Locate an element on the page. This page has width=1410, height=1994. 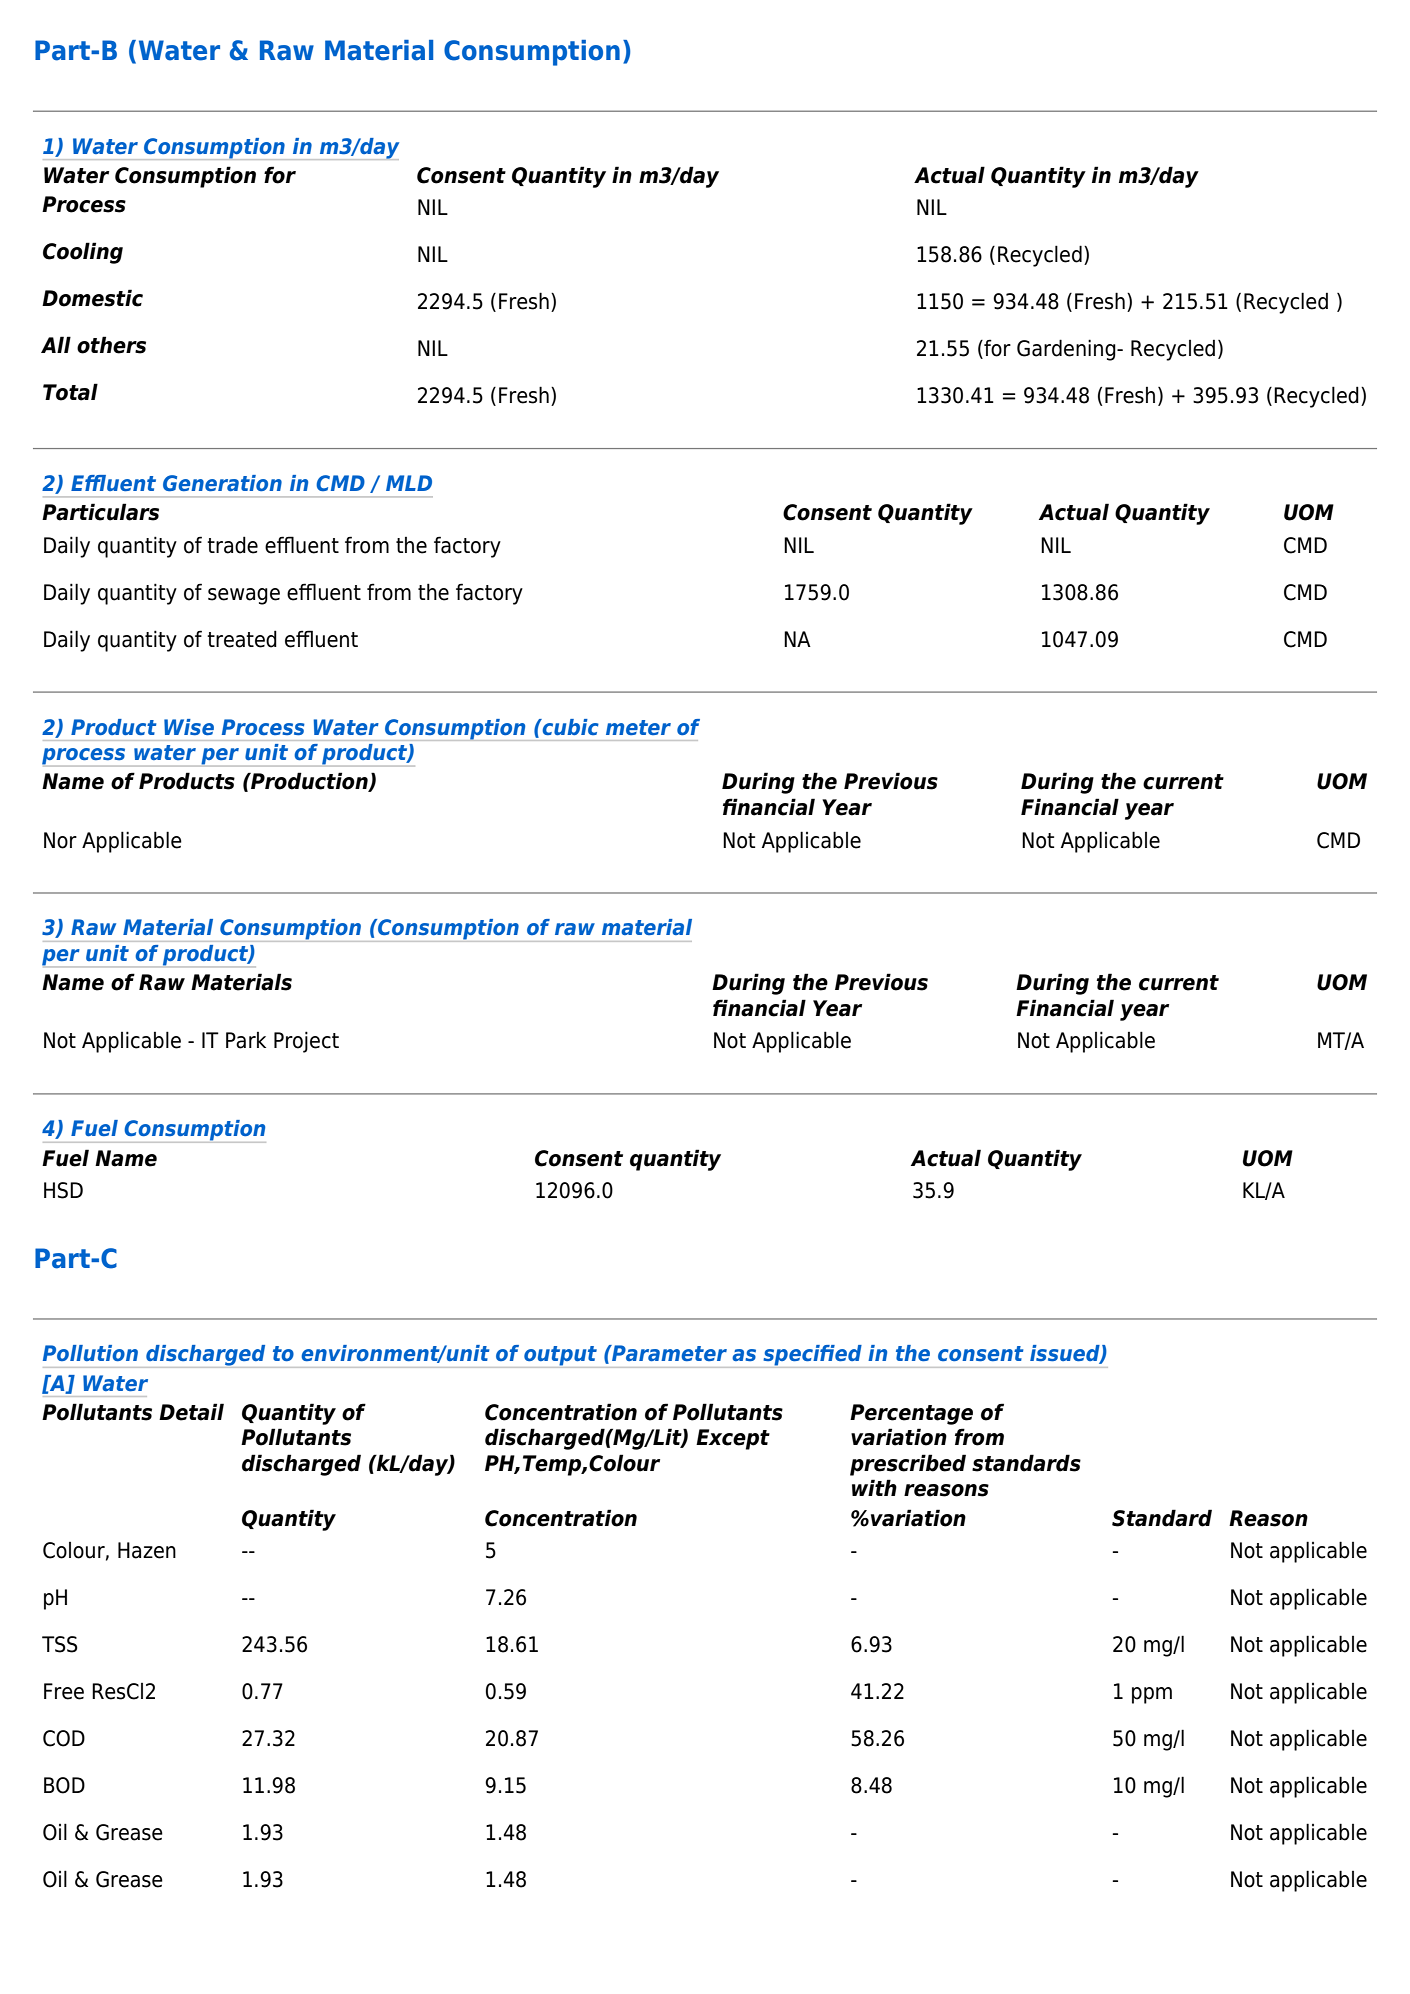
MLD is located at coordinates (409, 483).
